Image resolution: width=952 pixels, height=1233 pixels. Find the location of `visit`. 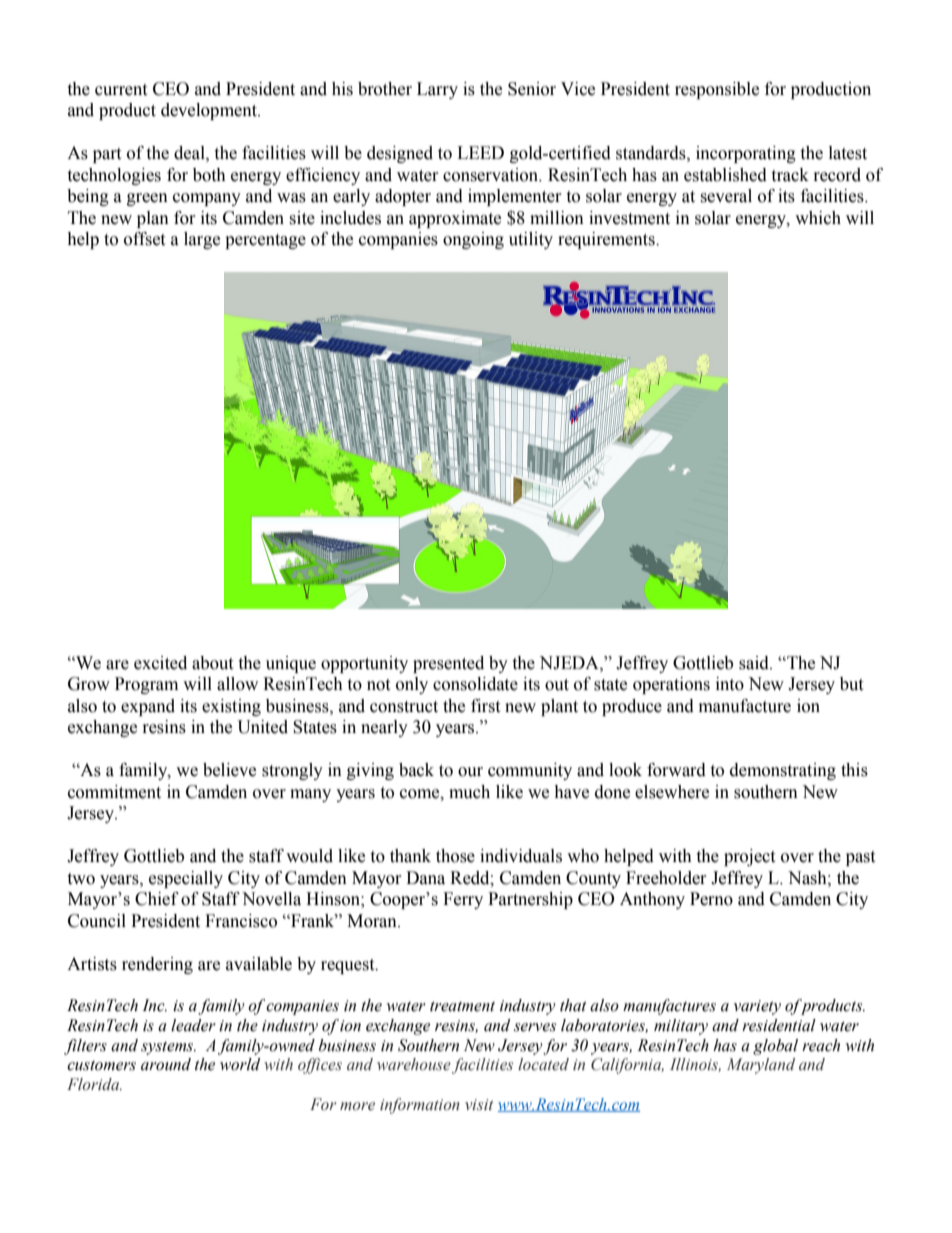

visit is located at coordinates (479, 1105).
